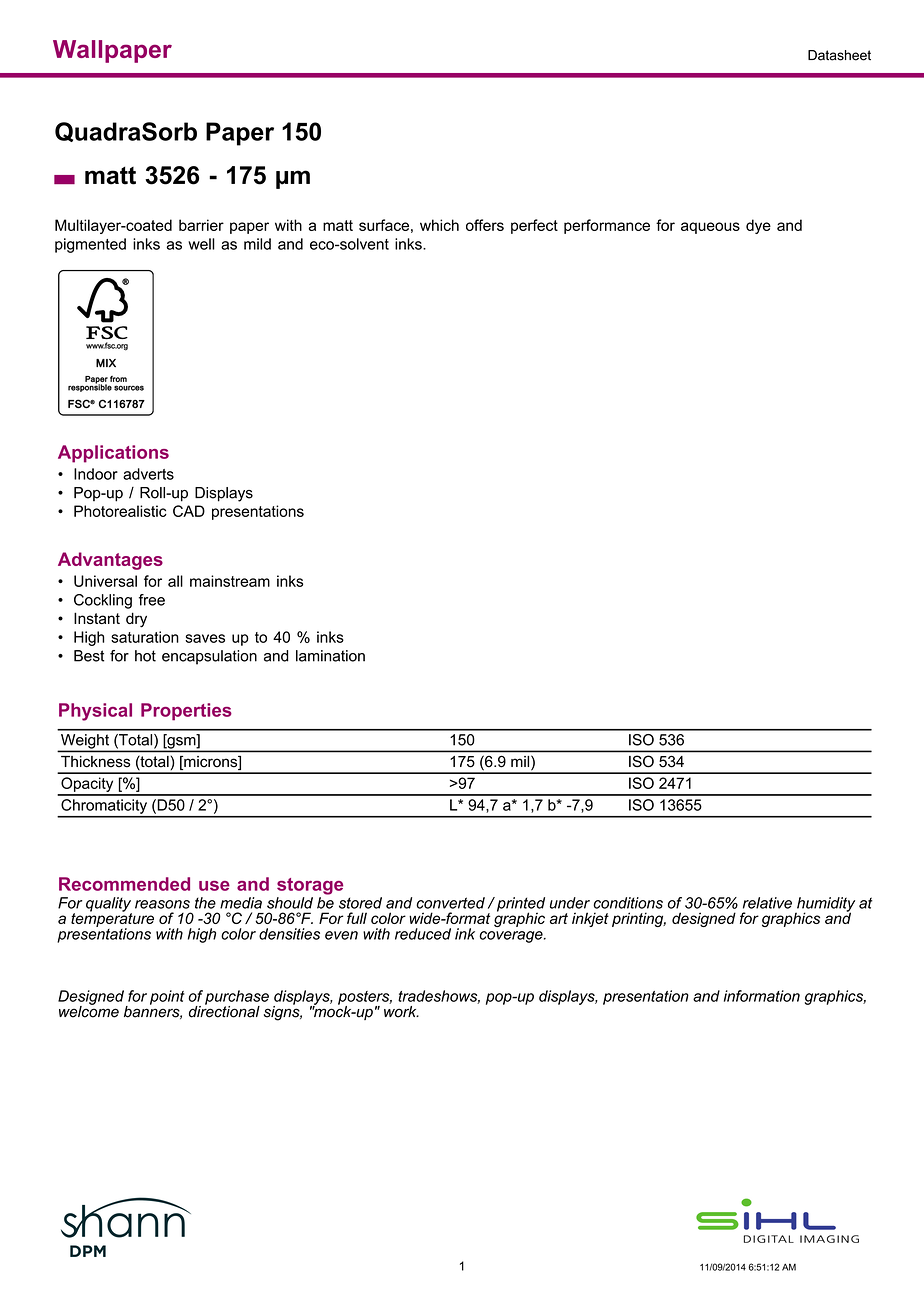 The height and width of the screenshot is (1308, 924). What do you see at coordinates (839, 55) in the screenshot?
I see `Datasheet` at bounding box center [839, 55].
